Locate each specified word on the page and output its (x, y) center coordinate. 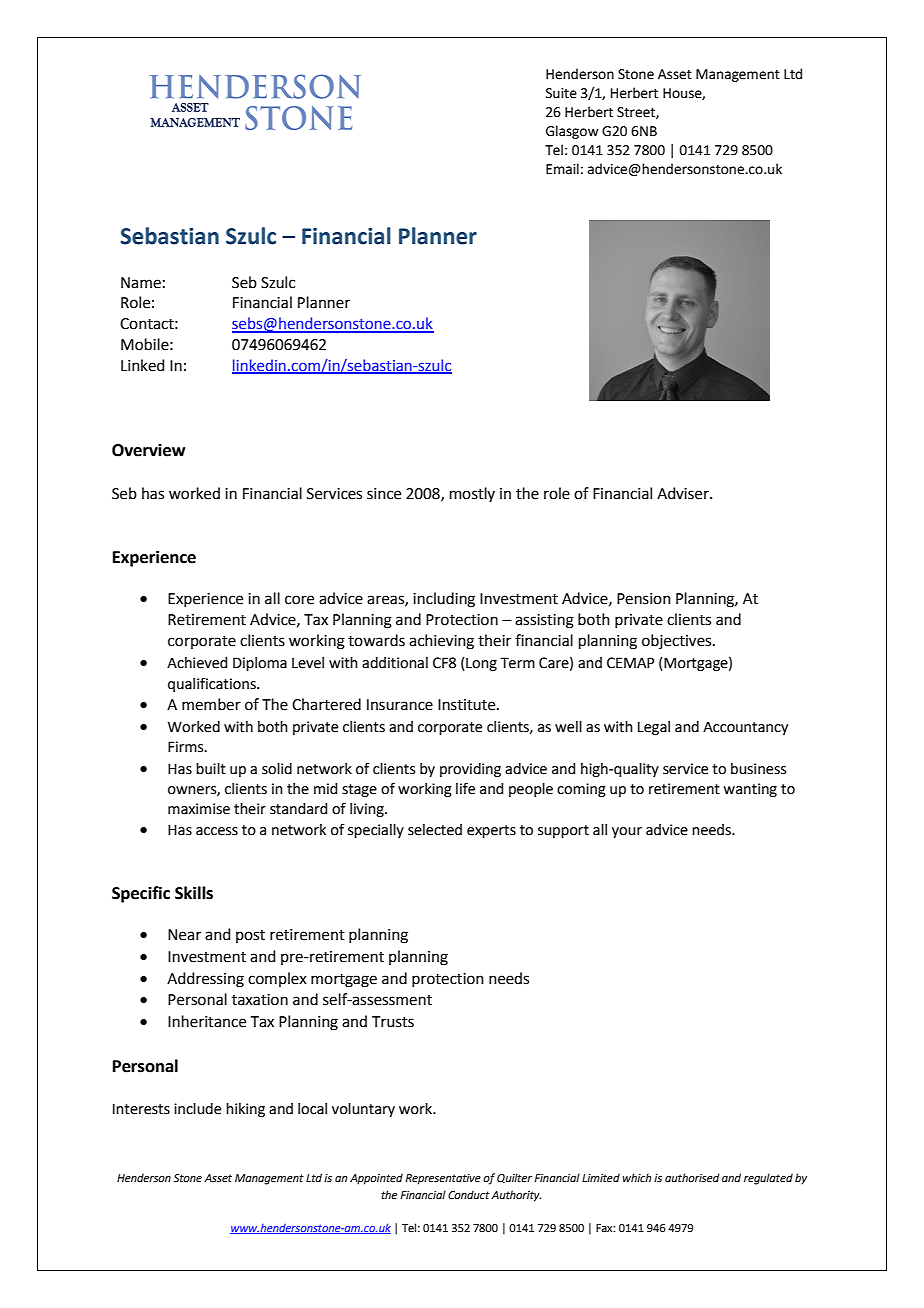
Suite (561, 93)
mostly (472, 494)
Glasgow (572, 132)
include (197, 1109)
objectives (678, 641)
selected (435, 830)
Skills (194, 893)
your (627, 832)
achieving (441, 642)
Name (141, 283)
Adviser (684, 493)
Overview (148, 450)
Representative (443, 1179)
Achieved (197, 663)
